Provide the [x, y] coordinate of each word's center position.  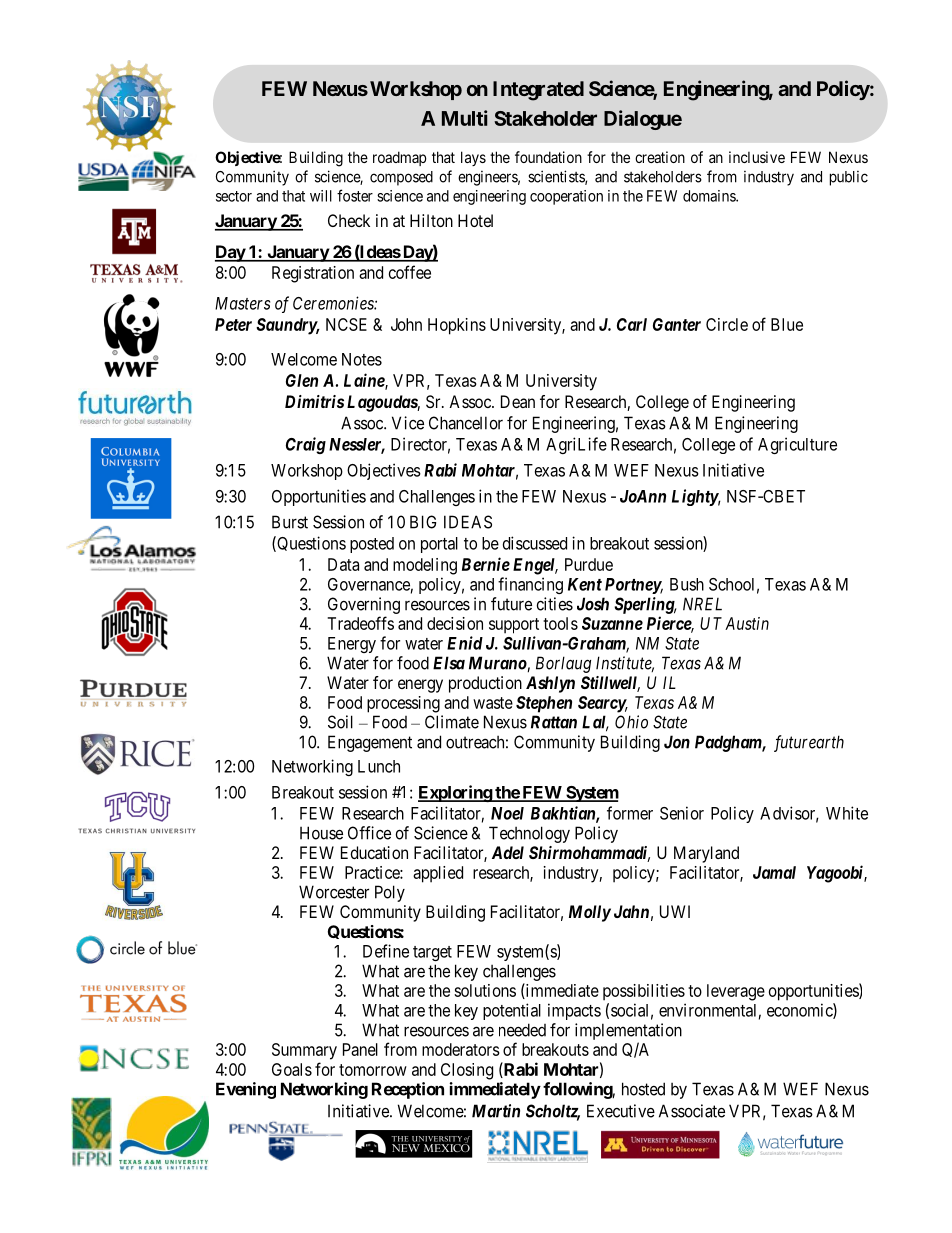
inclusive [757, 157]
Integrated [538, 91]
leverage [736, 992]
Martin [496, 1111]
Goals [292, 1069]
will [321, 196]
